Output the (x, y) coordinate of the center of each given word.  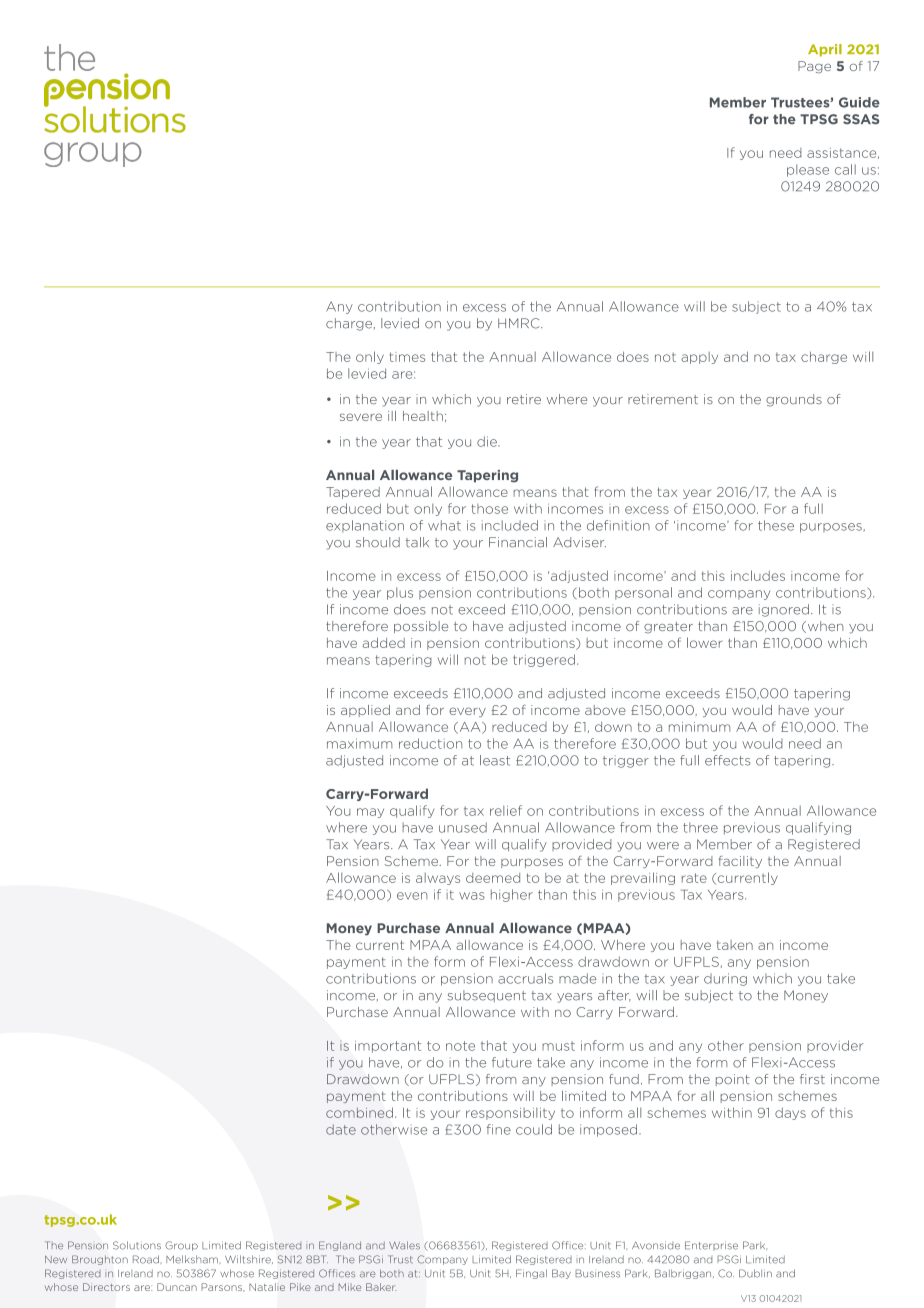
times (407, 357)
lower (704, 642)
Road (146, 1259)
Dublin (755, 1273)
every (467, 712)
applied (365, 711)
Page (814, 67)
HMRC (520, 323)
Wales (404, 1245)
